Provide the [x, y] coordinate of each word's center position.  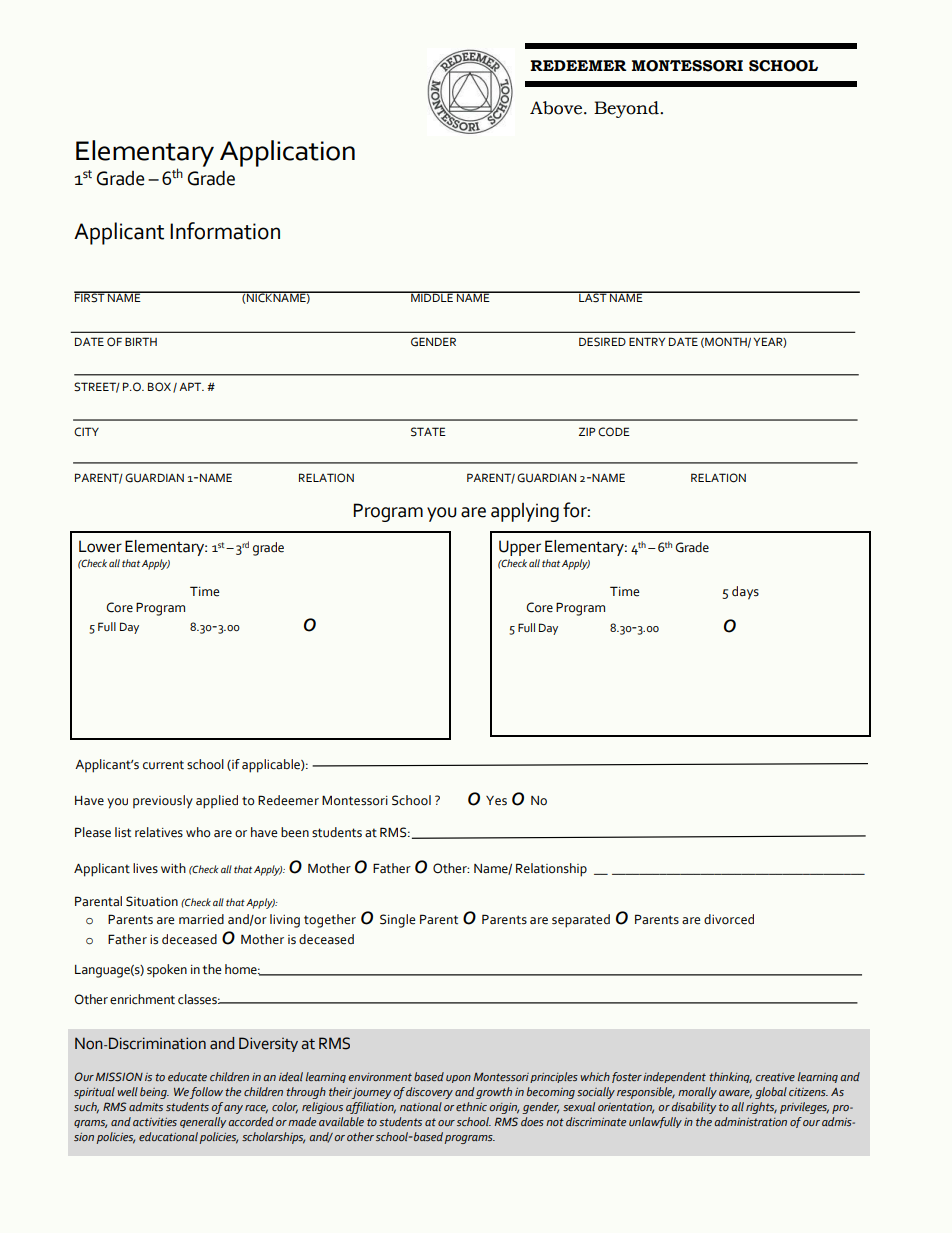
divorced [729, 919]
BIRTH [141, 341]
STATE [428, 432]
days [745, 593]
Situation [152, 901]
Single [397, 921]
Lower [100, 546]
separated [581, 921]
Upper [520, 548]
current [163, 765]
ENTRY [647, 341]
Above [556, 108]
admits [146, 1106]
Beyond [627, 109]
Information [225, 231]
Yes [496, 801]
